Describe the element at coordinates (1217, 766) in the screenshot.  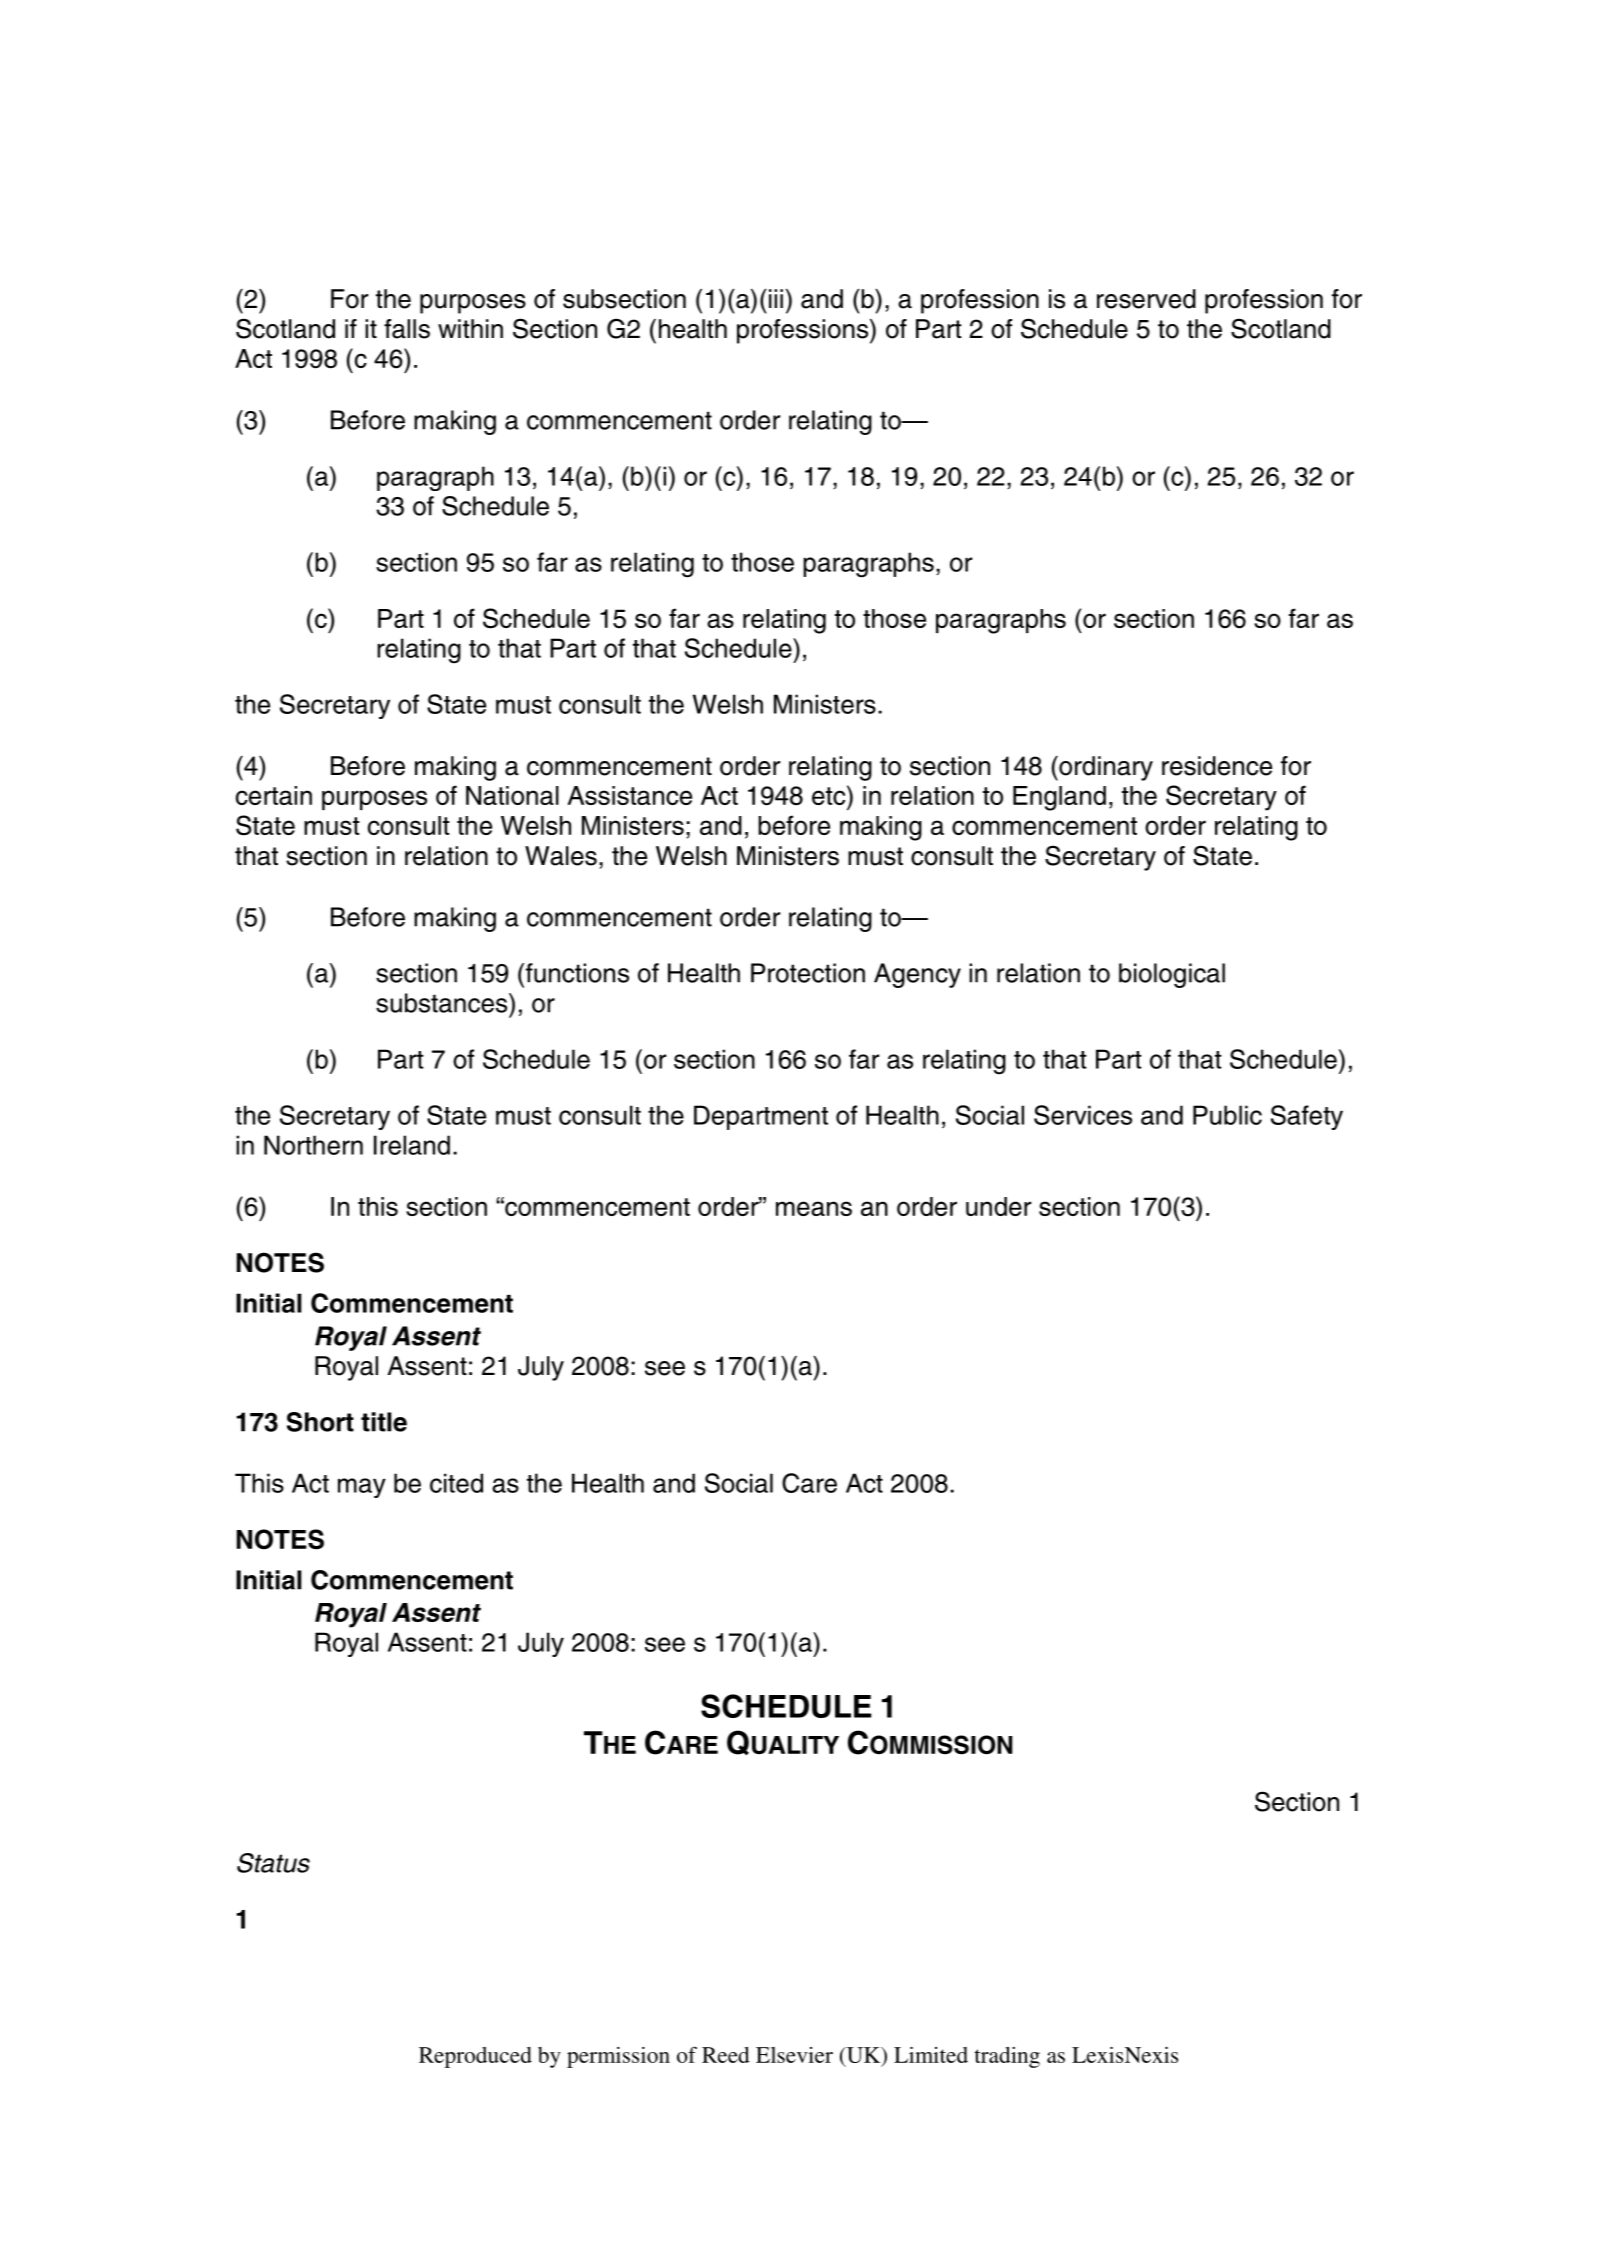
I see `residence` at that location.
